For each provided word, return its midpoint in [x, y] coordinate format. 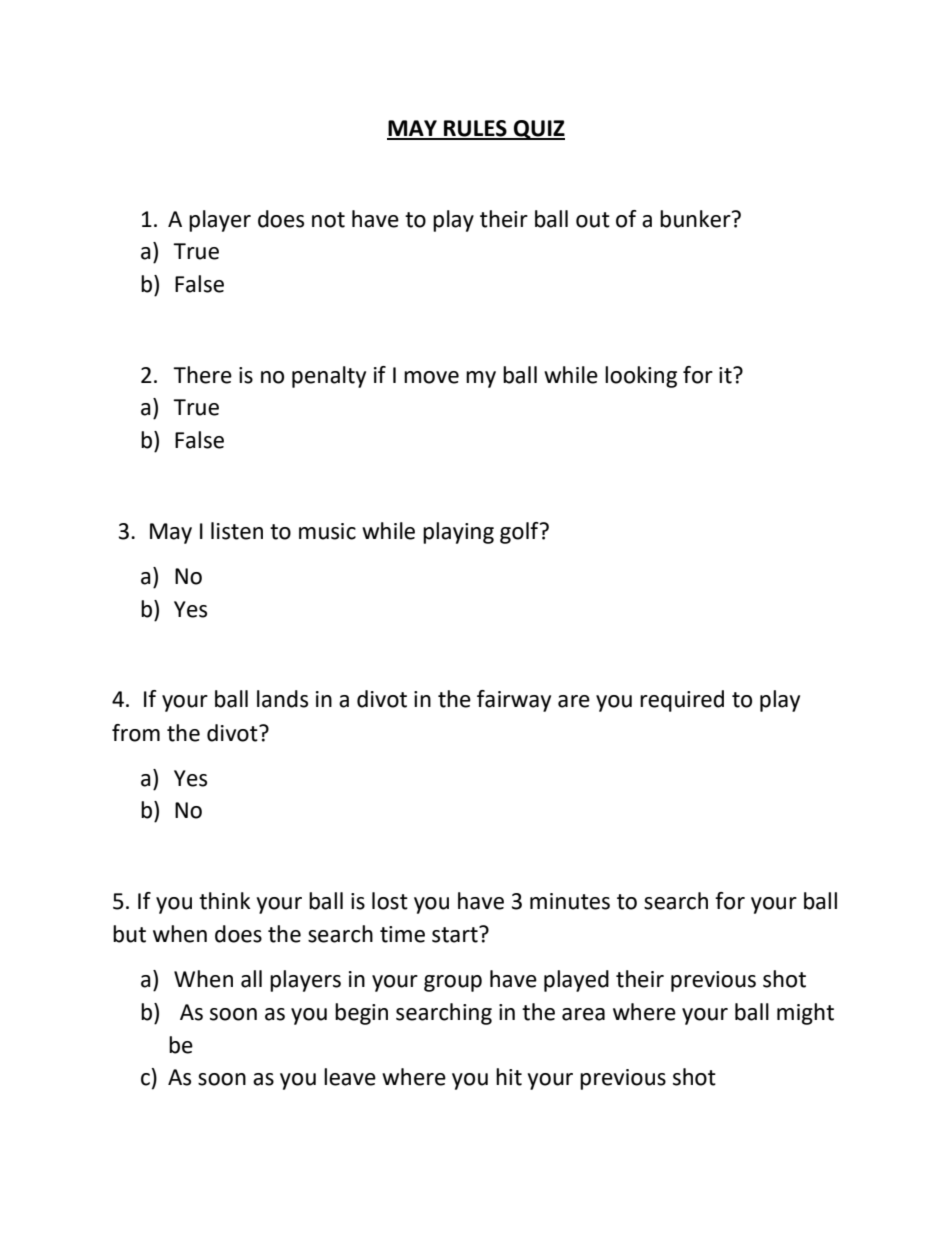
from [136, 733]
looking [641, 377]
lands [282, 699]
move [431, 377]
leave [350, 1077]
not [328, 220]
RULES [475, 129]
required [682, 701]
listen [237, 531]
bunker [696, 219]
